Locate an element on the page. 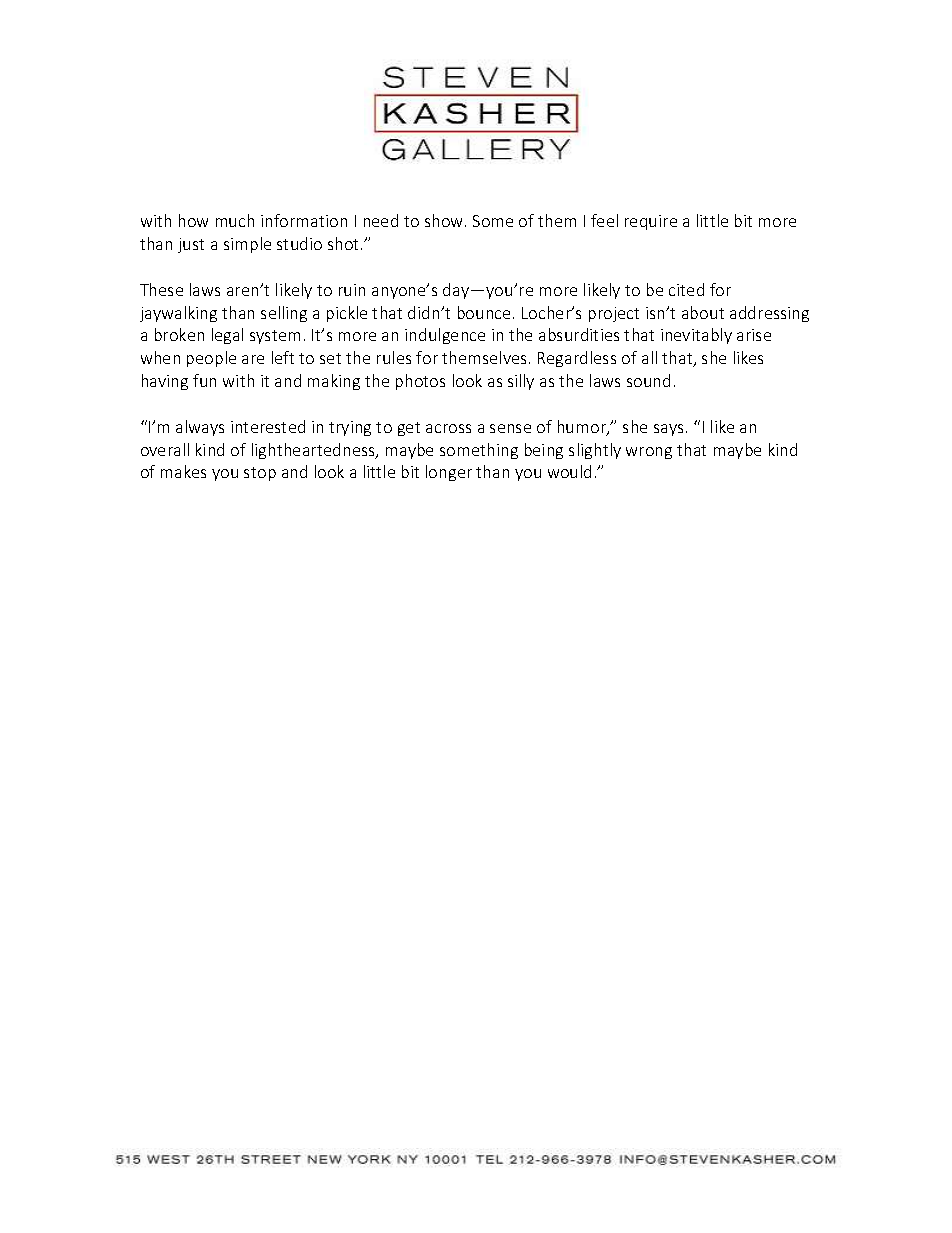 This image has height=1233, width=952. show is located at coordinates (445, 220).
